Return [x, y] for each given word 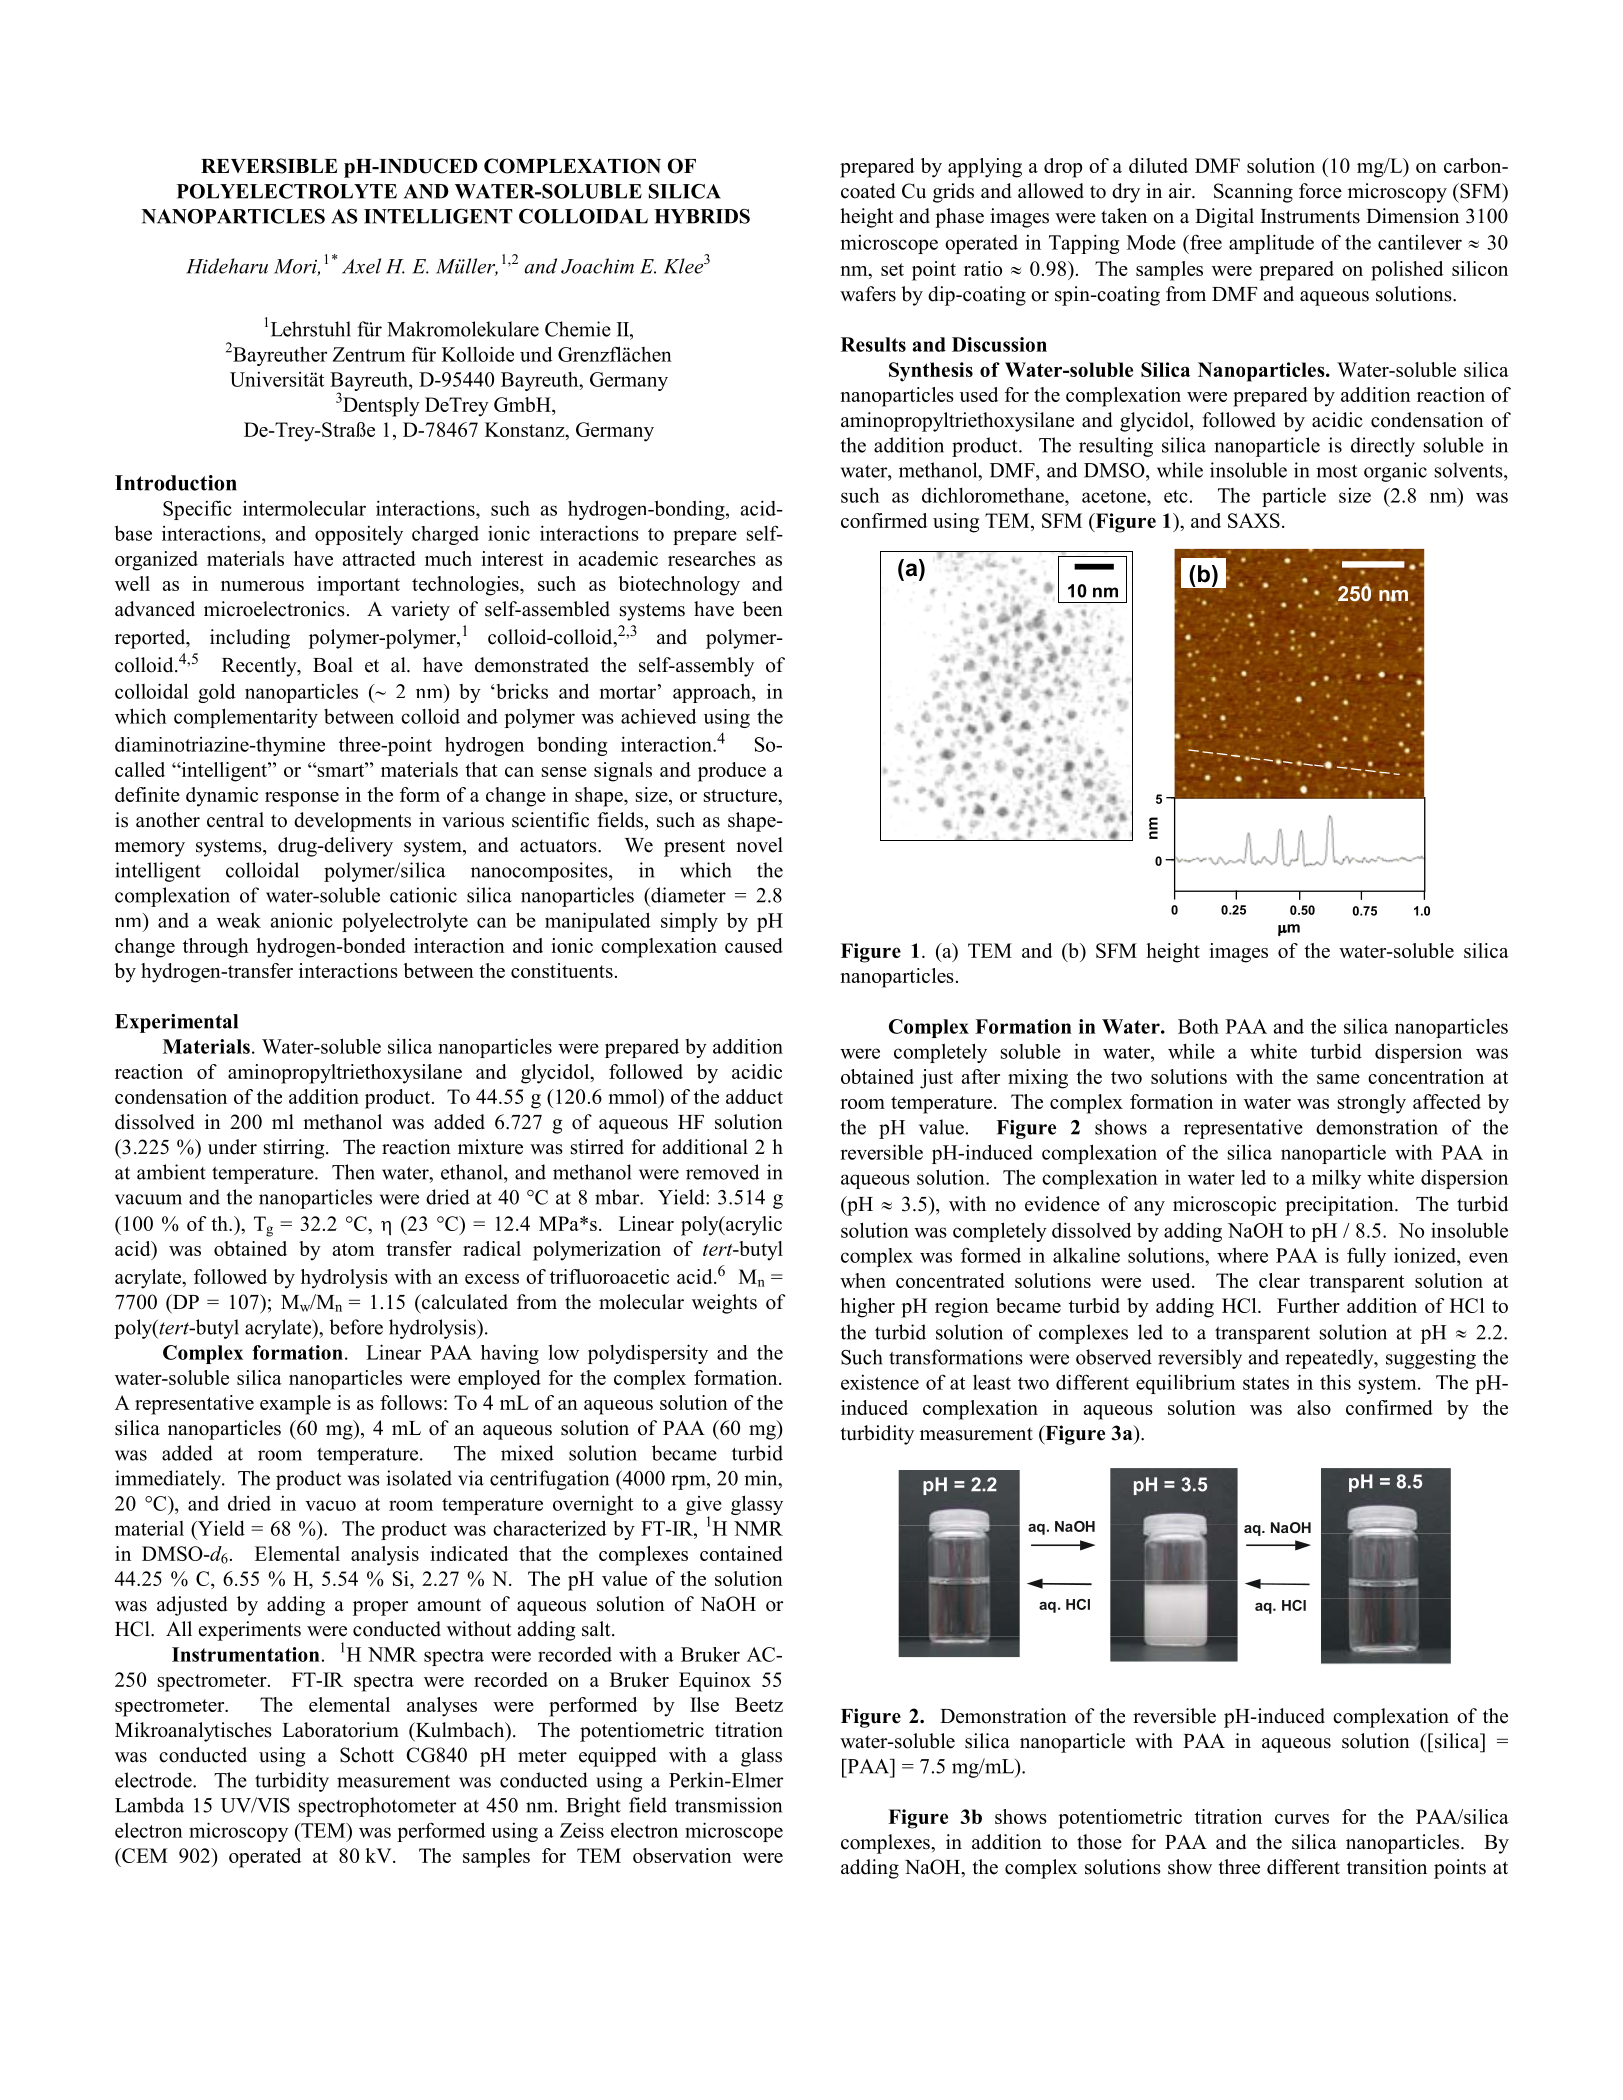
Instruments [1310, 216]
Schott [367, 1755]
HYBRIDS [702, 216]
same [1338, 1079]
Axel [361, 266]
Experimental [176, 1023]
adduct [754, 1096]
